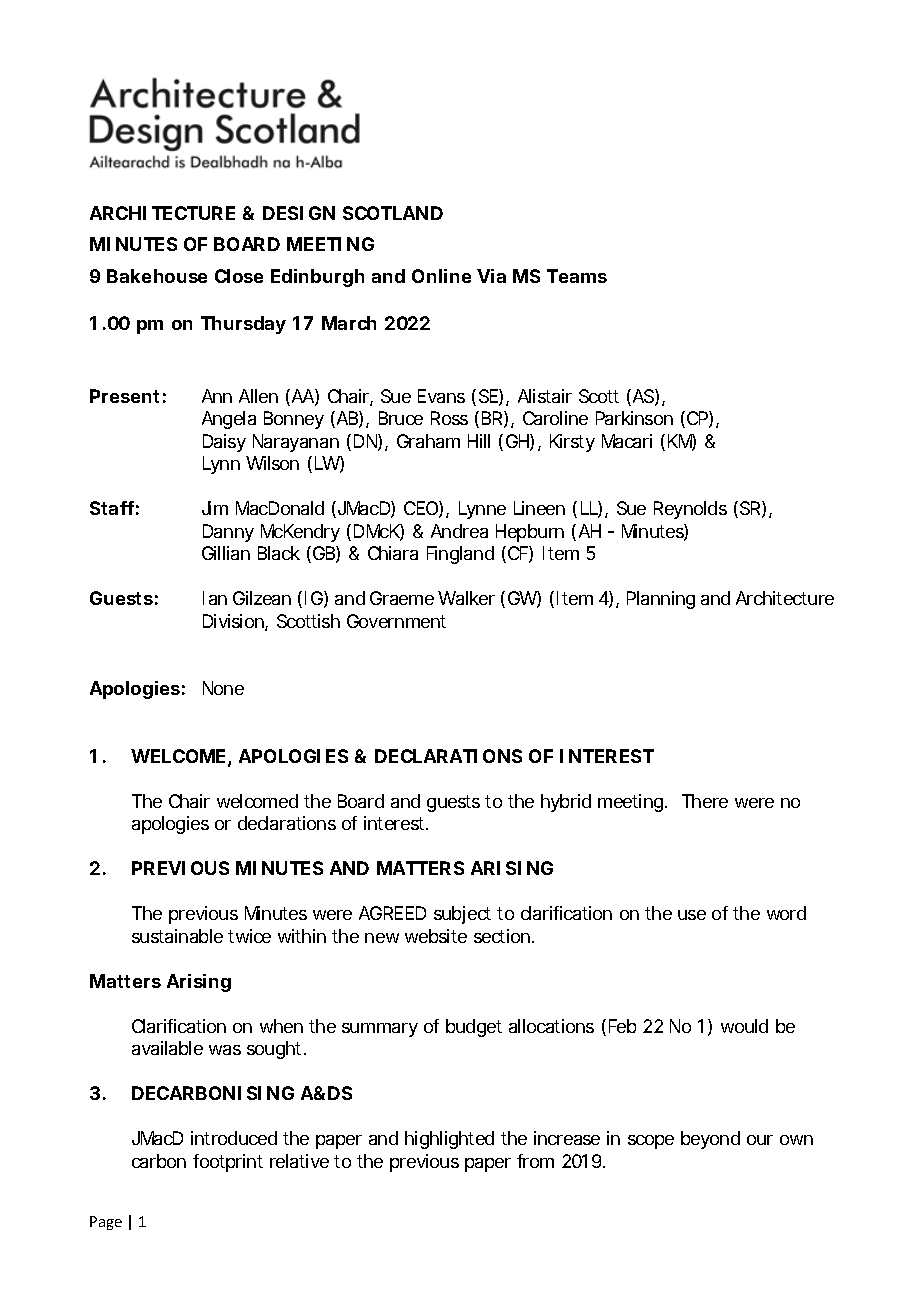 Image resolution: width=924 pixels, height=1308 pixels. I want to click on website, so click(436, 936).
